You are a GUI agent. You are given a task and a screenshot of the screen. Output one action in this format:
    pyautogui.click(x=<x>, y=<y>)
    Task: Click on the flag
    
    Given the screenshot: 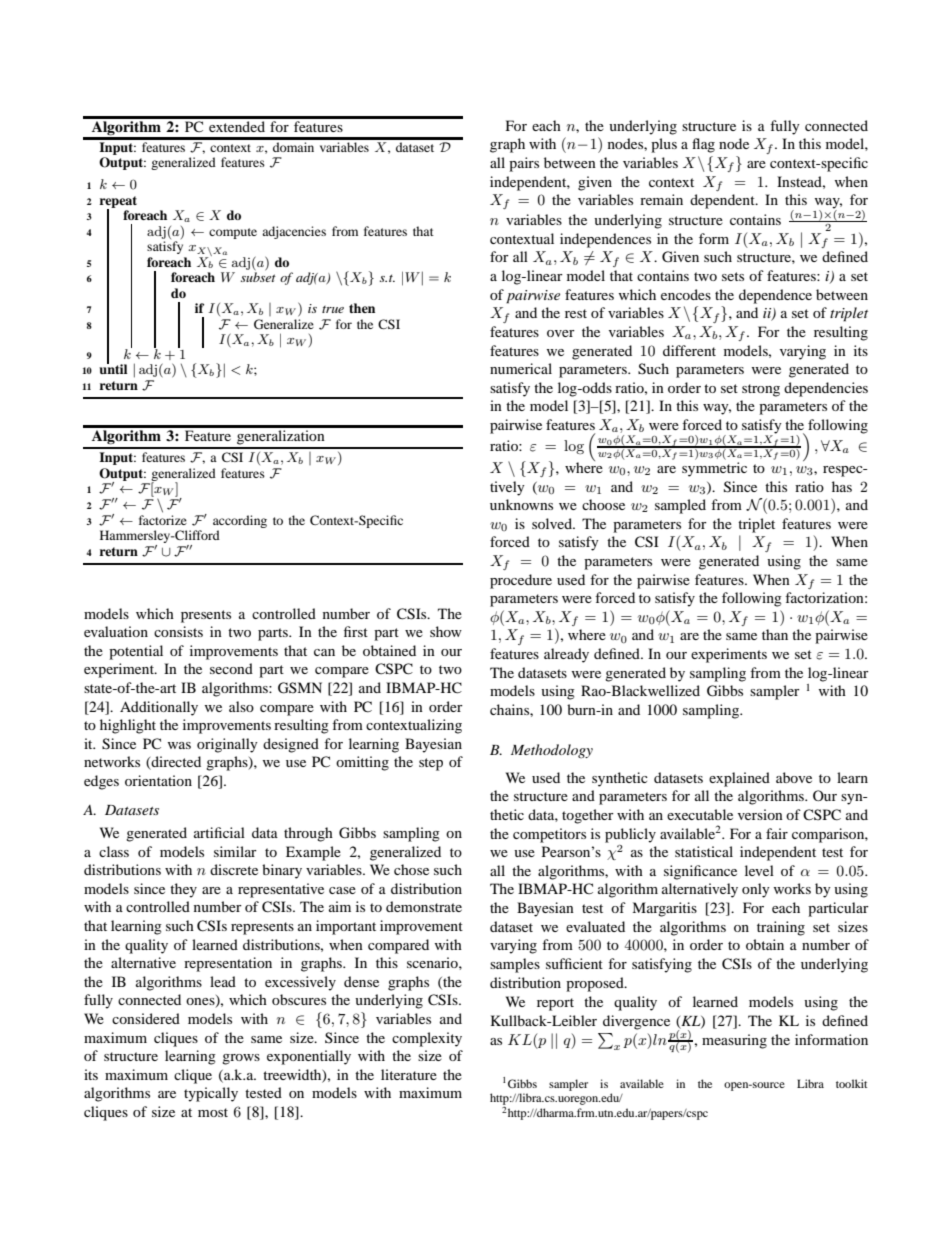 What is the action you would take?
    pyautogui.click(x=703, y=145)
